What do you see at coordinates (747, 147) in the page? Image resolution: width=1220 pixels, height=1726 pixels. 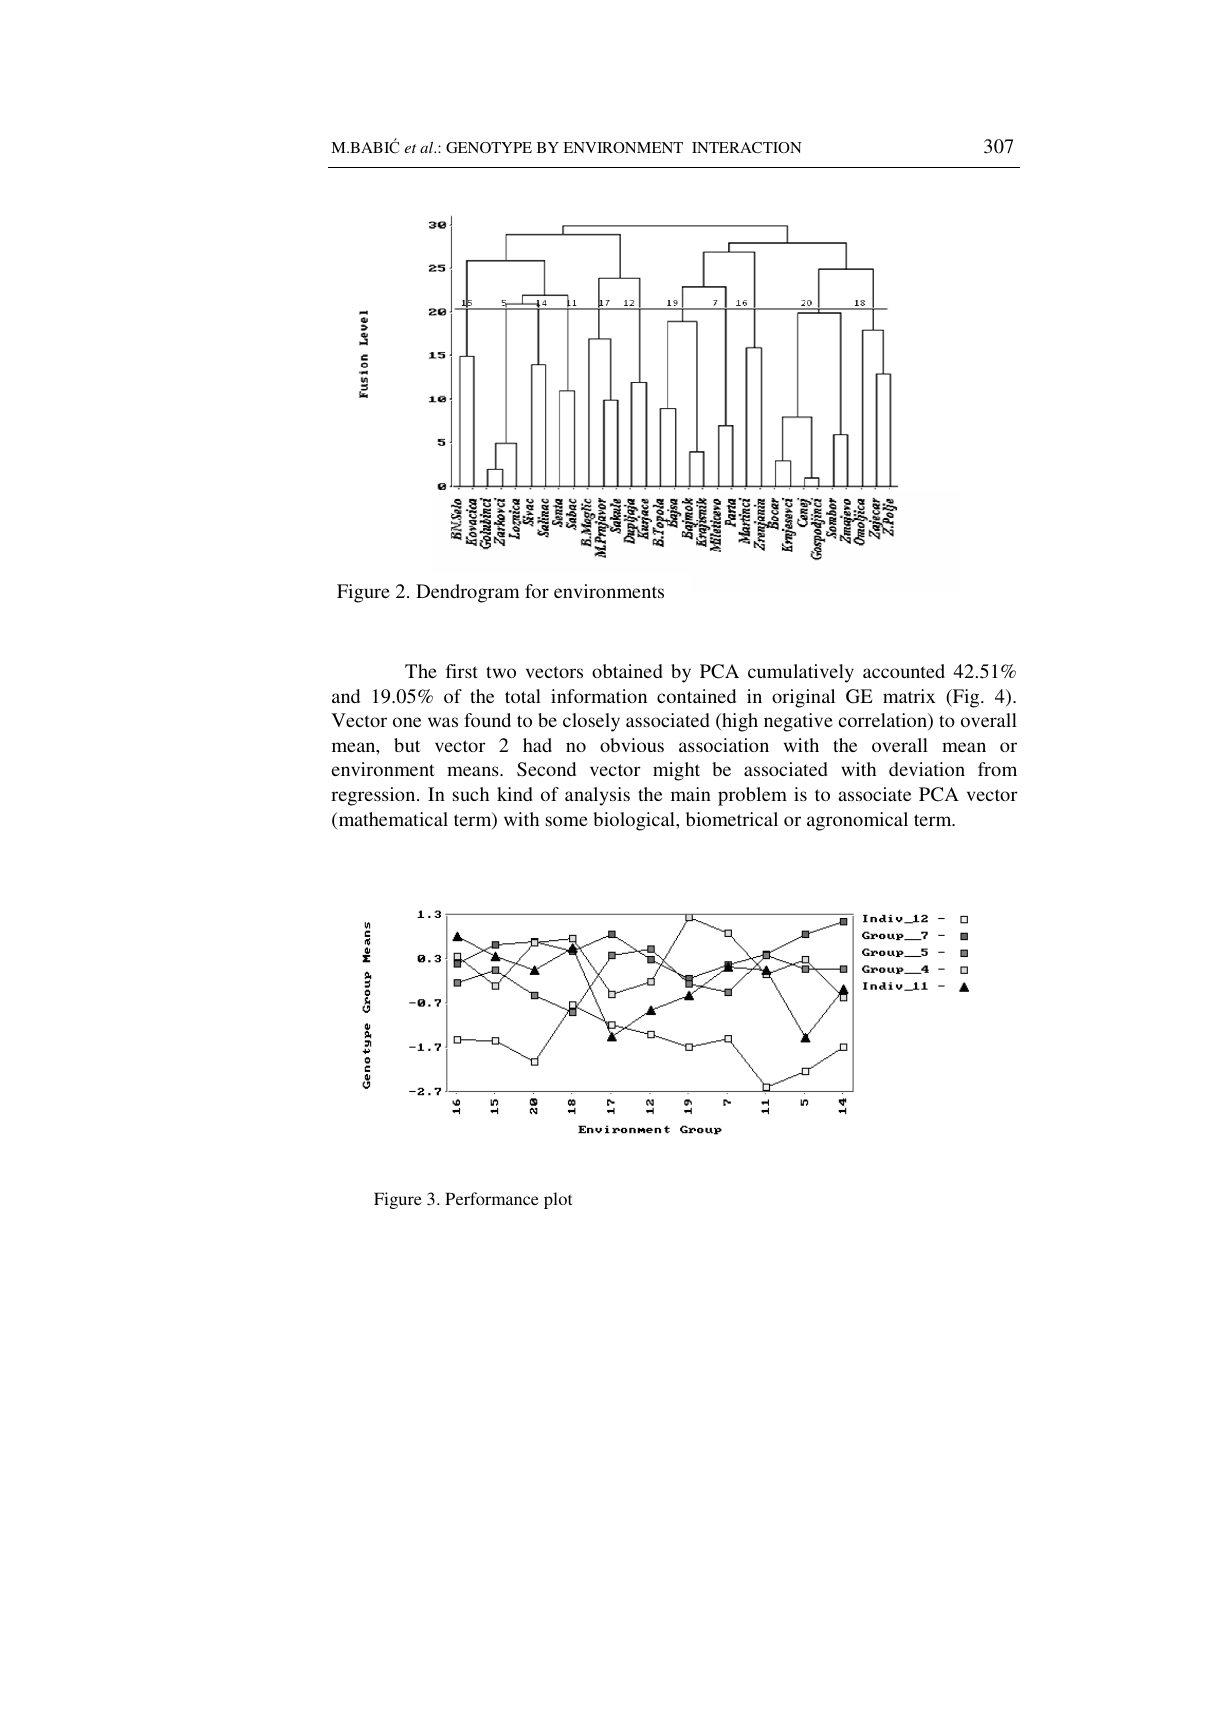 I see `INTERACTION` at bounding box center [747, 147].
